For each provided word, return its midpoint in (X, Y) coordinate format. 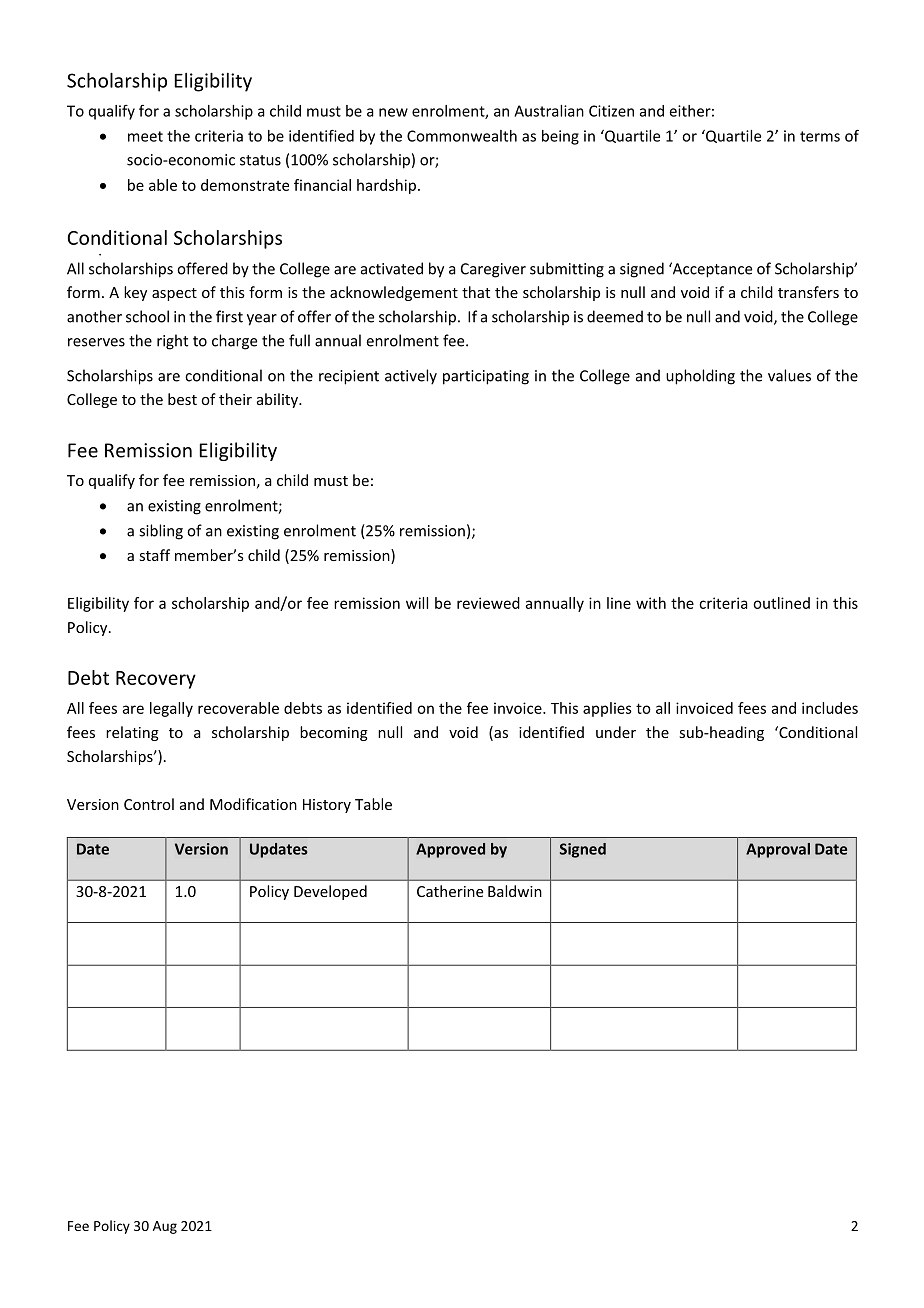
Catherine (450, 891)
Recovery (156, 680)
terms (820, 136)
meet (145, 136)
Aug (165, 1227)
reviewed (488, 603)
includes (830, 708)
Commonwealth (462, 136)
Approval (778, 850)
